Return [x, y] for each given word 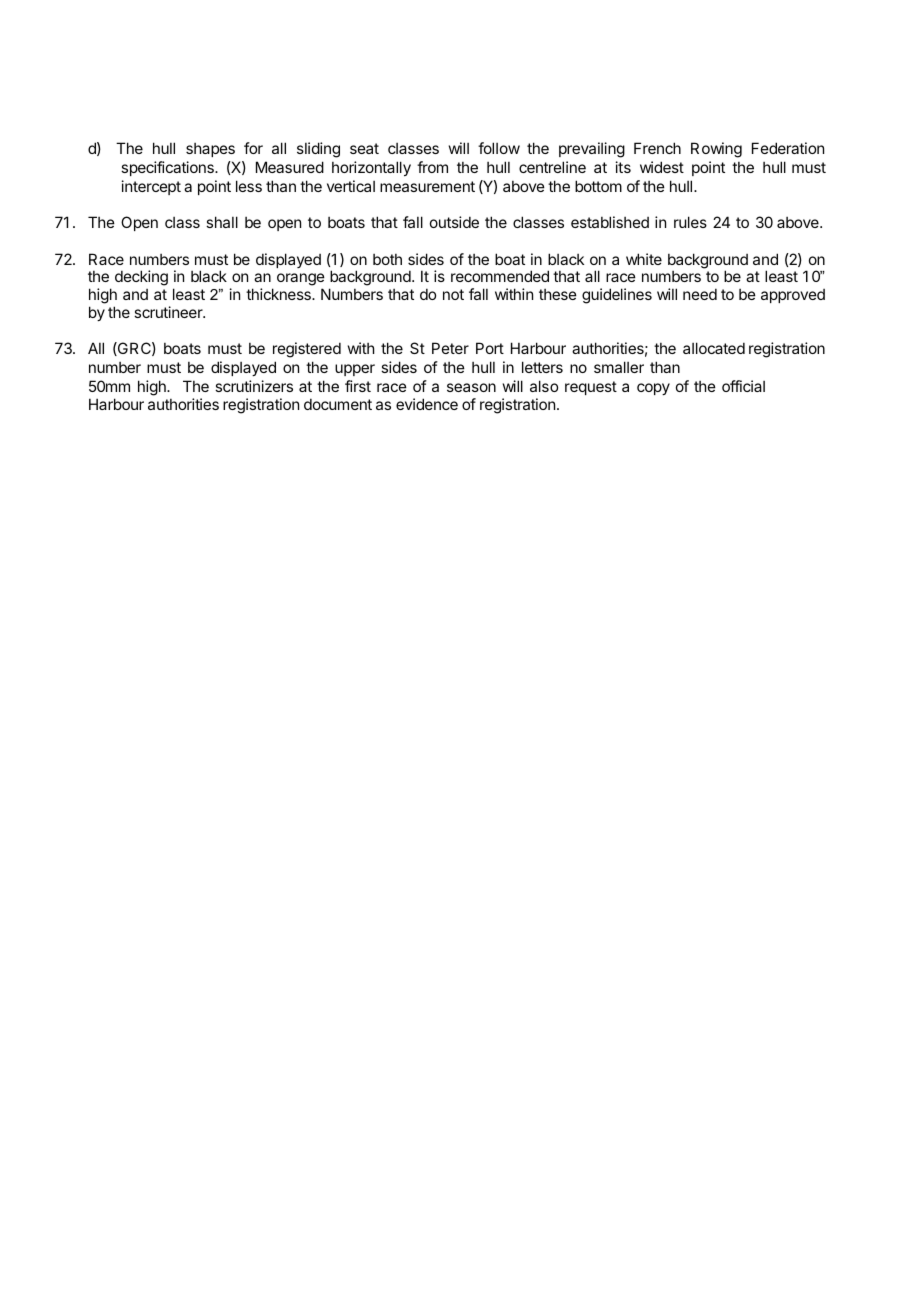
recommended [500, 276]
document [338, 404]
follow [499, 148]
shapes [210, 150]
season [471, 387]
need [700, 294]
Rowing [716, 150]
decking [141, 278]
